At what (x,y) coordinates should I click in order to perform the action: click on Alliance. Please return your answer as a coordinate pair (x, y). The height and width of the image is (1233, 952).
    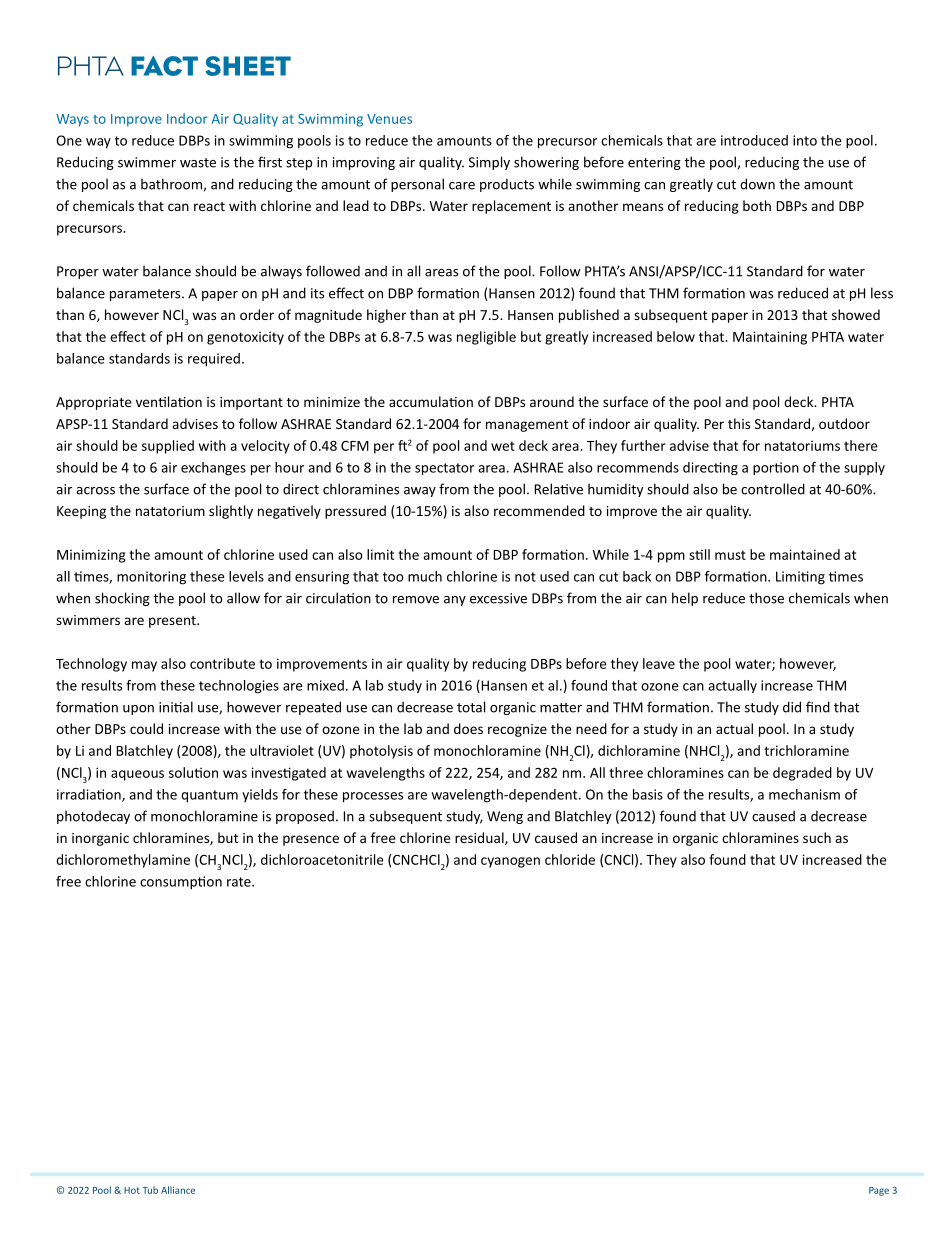
    Looking at the image, I should click on (178, 1190).
